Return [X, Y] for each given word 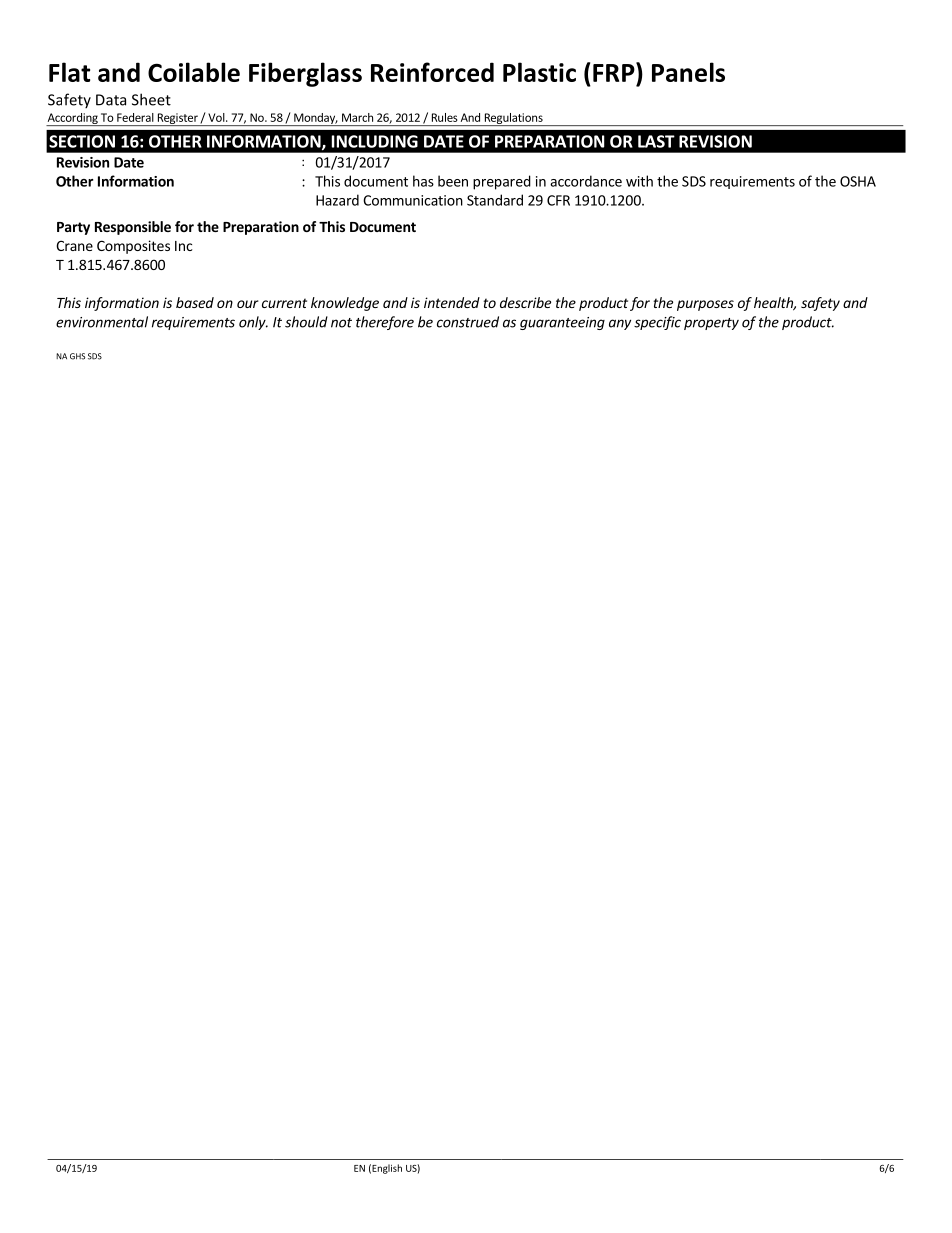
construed [468, 322]
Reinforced [432, 72]
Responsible [133, 228]
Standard [495, 200]
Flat [69, 72]
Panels [688, 72]
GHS [77, 356]
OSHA [858, 181]
